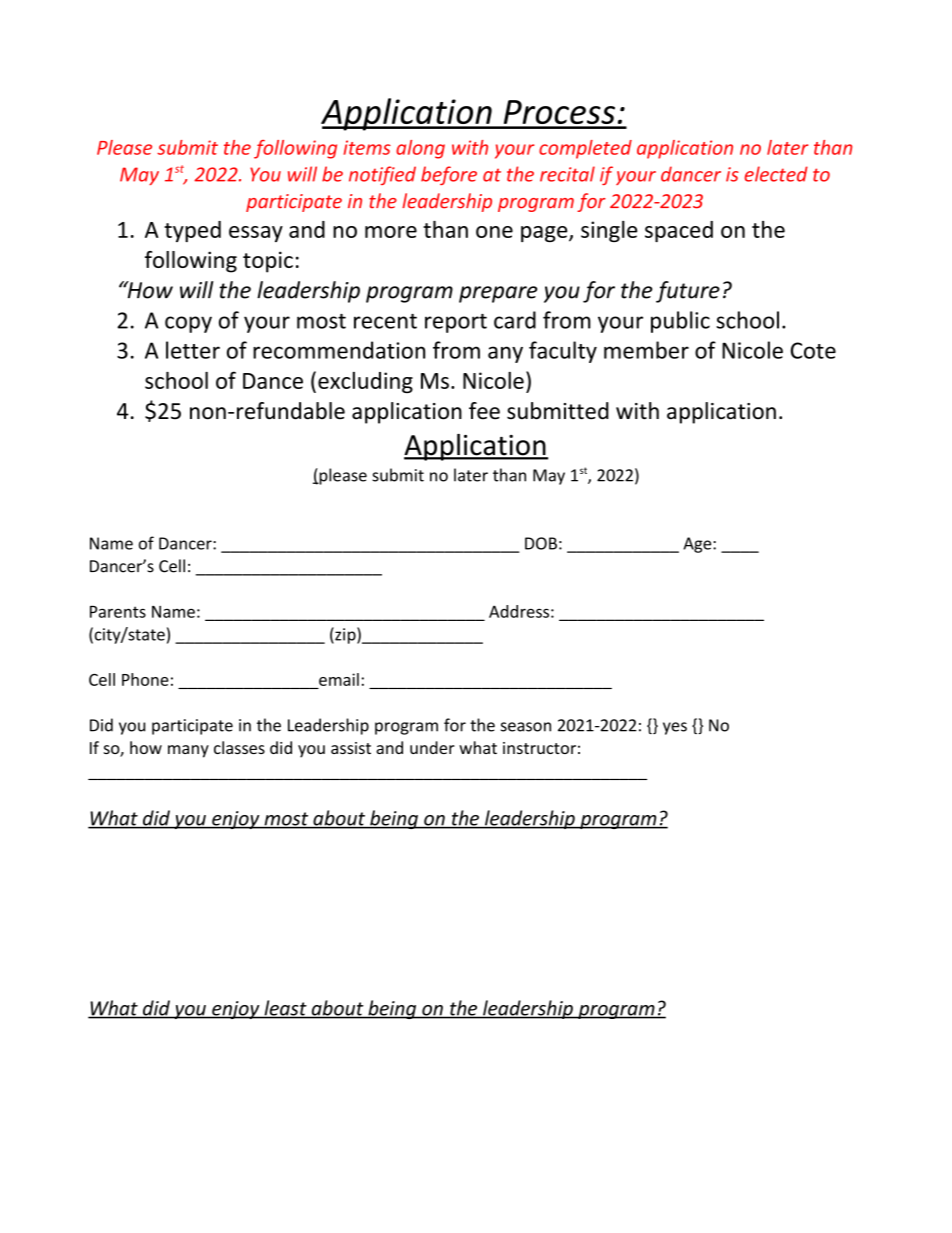  Describe the element at coordinates (188, 751) in the screenshot. I see `many` at that location.
